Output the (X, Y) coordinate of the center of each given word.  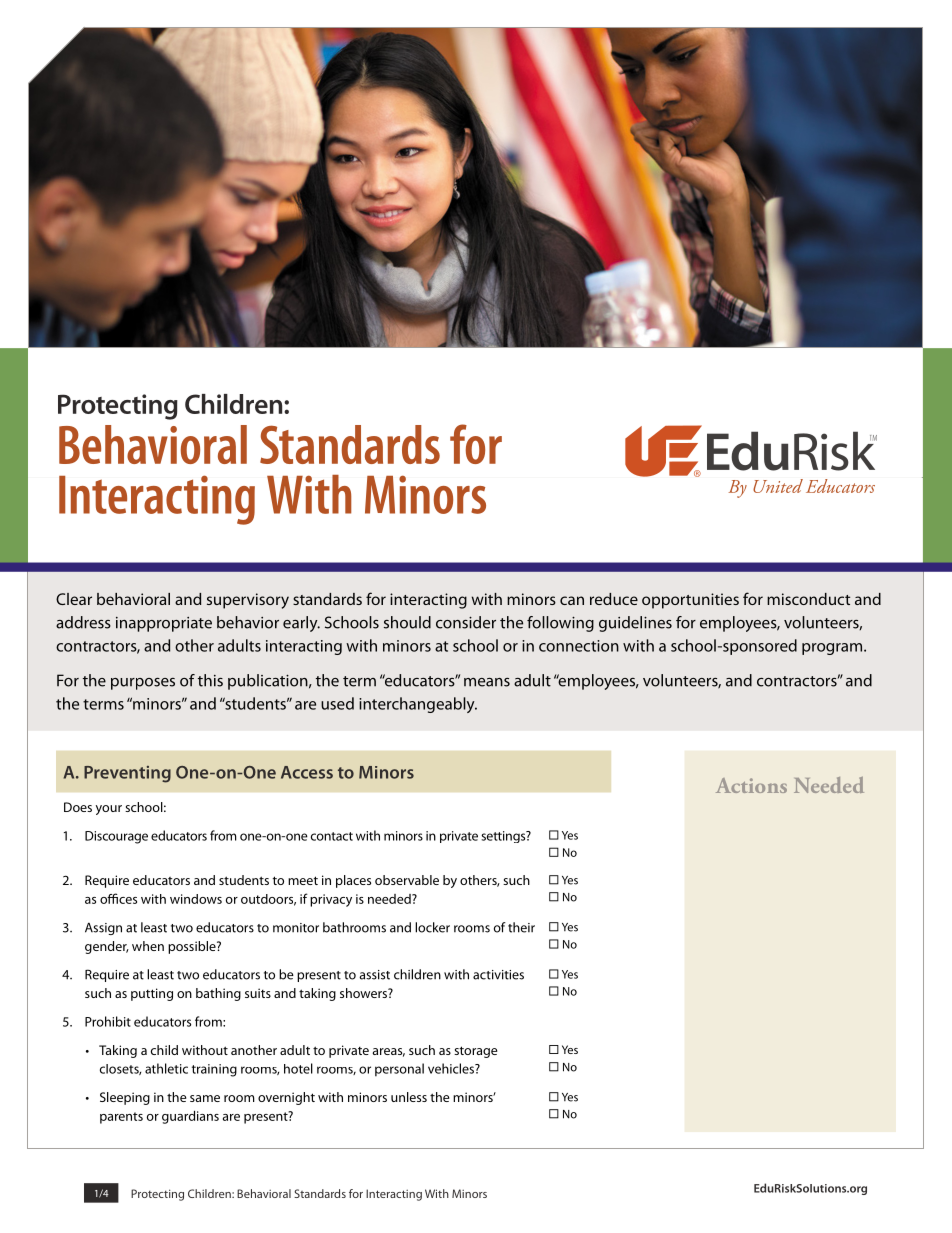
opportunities (690, 601)
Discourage (116, 837)
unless (409, 1097)
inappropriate (164, 624)
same (205, 1098)
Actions (751, 785)
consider (466, 622)
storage (476, 1052)
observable (407, 880)
